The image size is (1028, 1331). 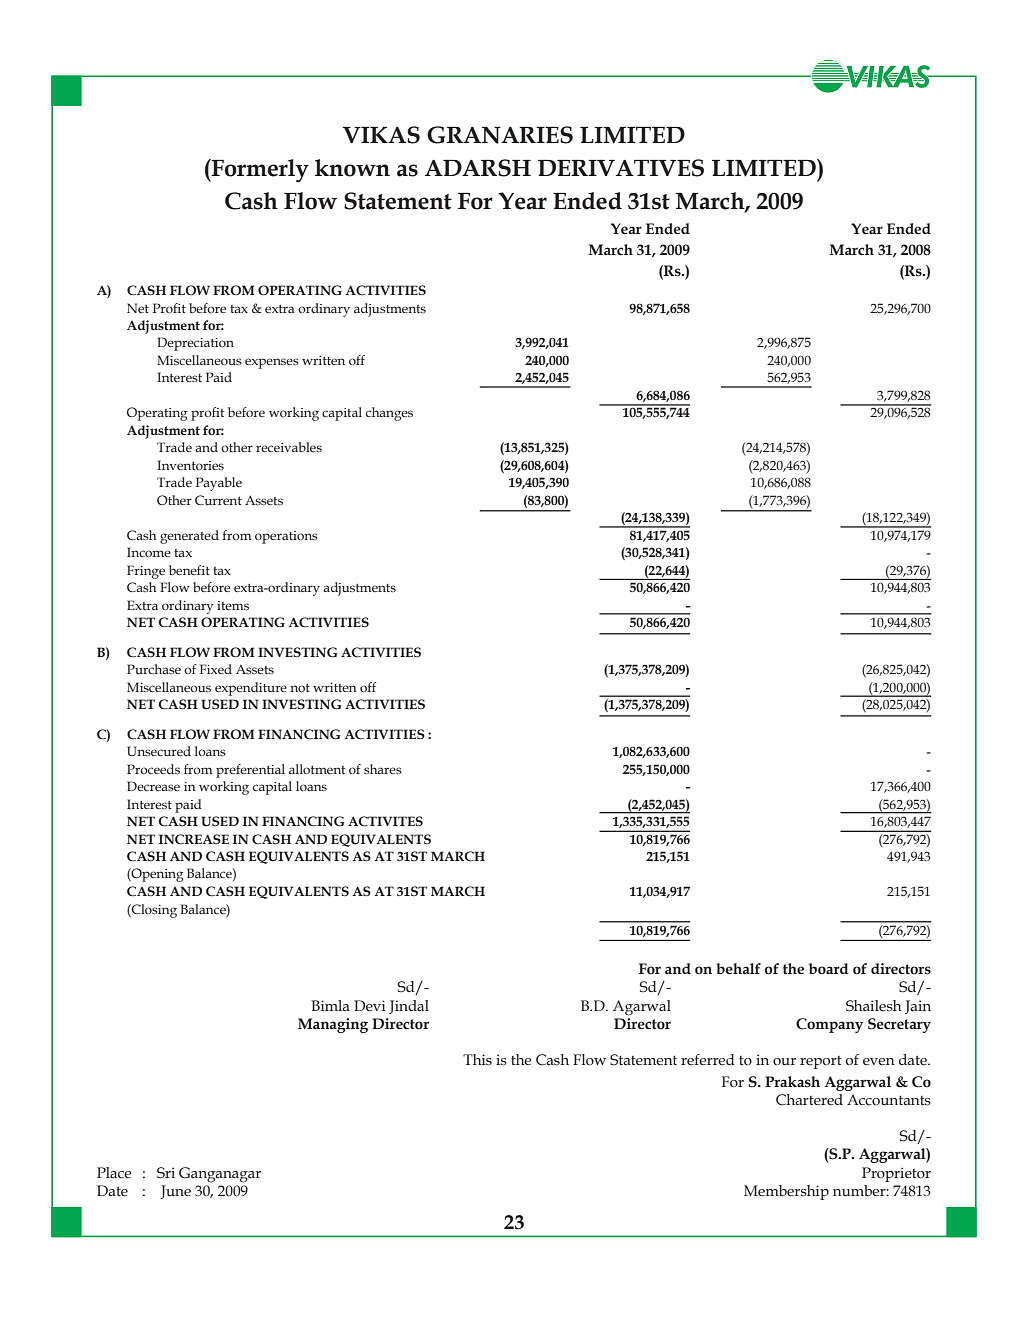 What do you see at coordinates (389, 414) in the image?
I see `changes` at bounding box center [389, 414].
